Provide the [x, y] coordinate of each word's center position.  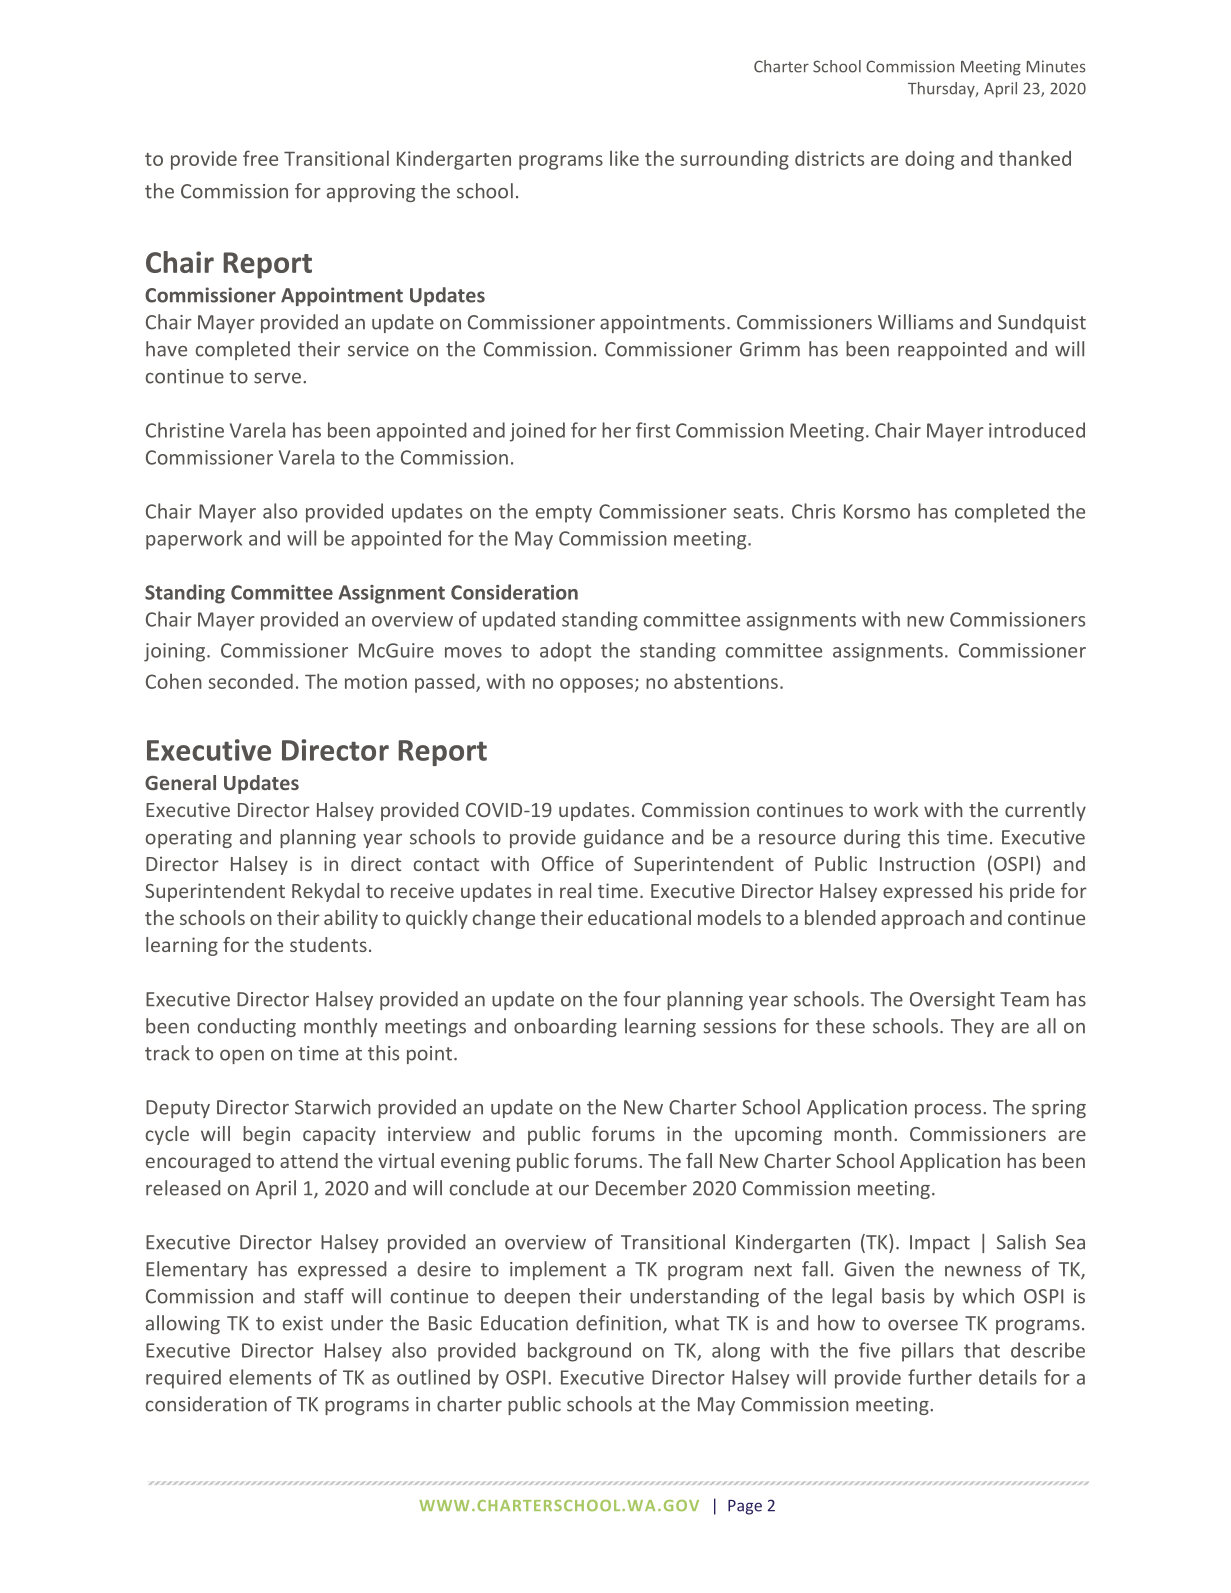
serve [277, 378]
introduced [1037, 430]
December [641, 1188]
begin [266, 1135]
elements [270, 1377]
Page [745, 1507]
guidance [624, 838]
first [653, 430]
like [624, 158]
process [949, 1111]
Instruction [927, 863]
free [260, 158]
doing [929, 160]
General [180, 782]
